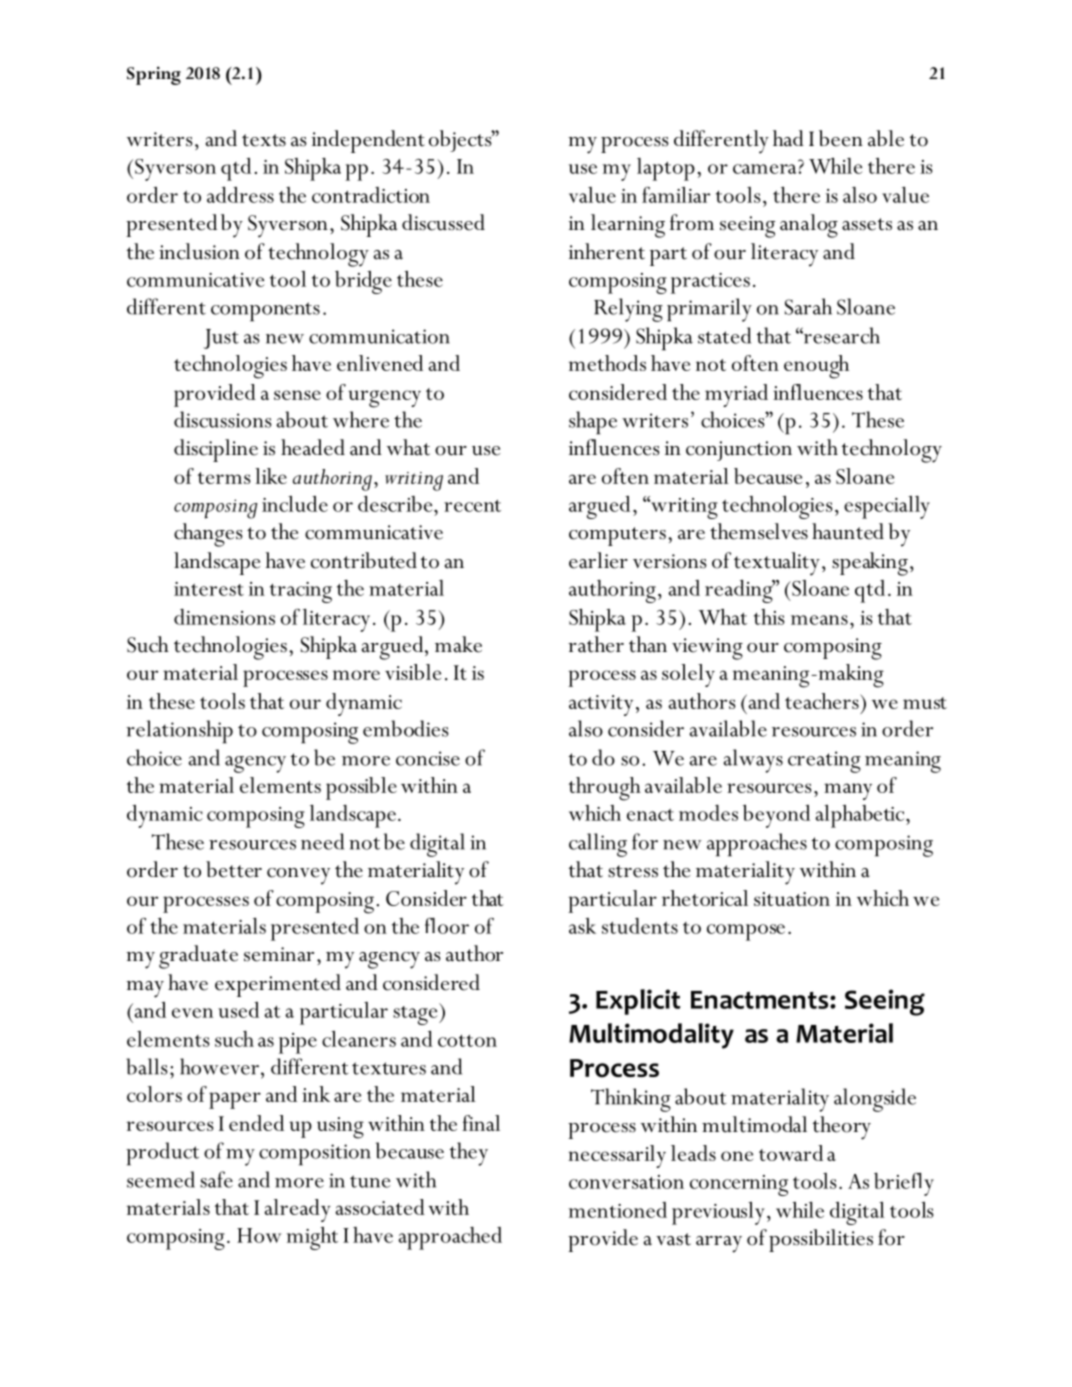 This screenshot has width=1072, height=1387. Describe the element at coordinates (792, 899) in the screenshot. I see `situation` at that location.
